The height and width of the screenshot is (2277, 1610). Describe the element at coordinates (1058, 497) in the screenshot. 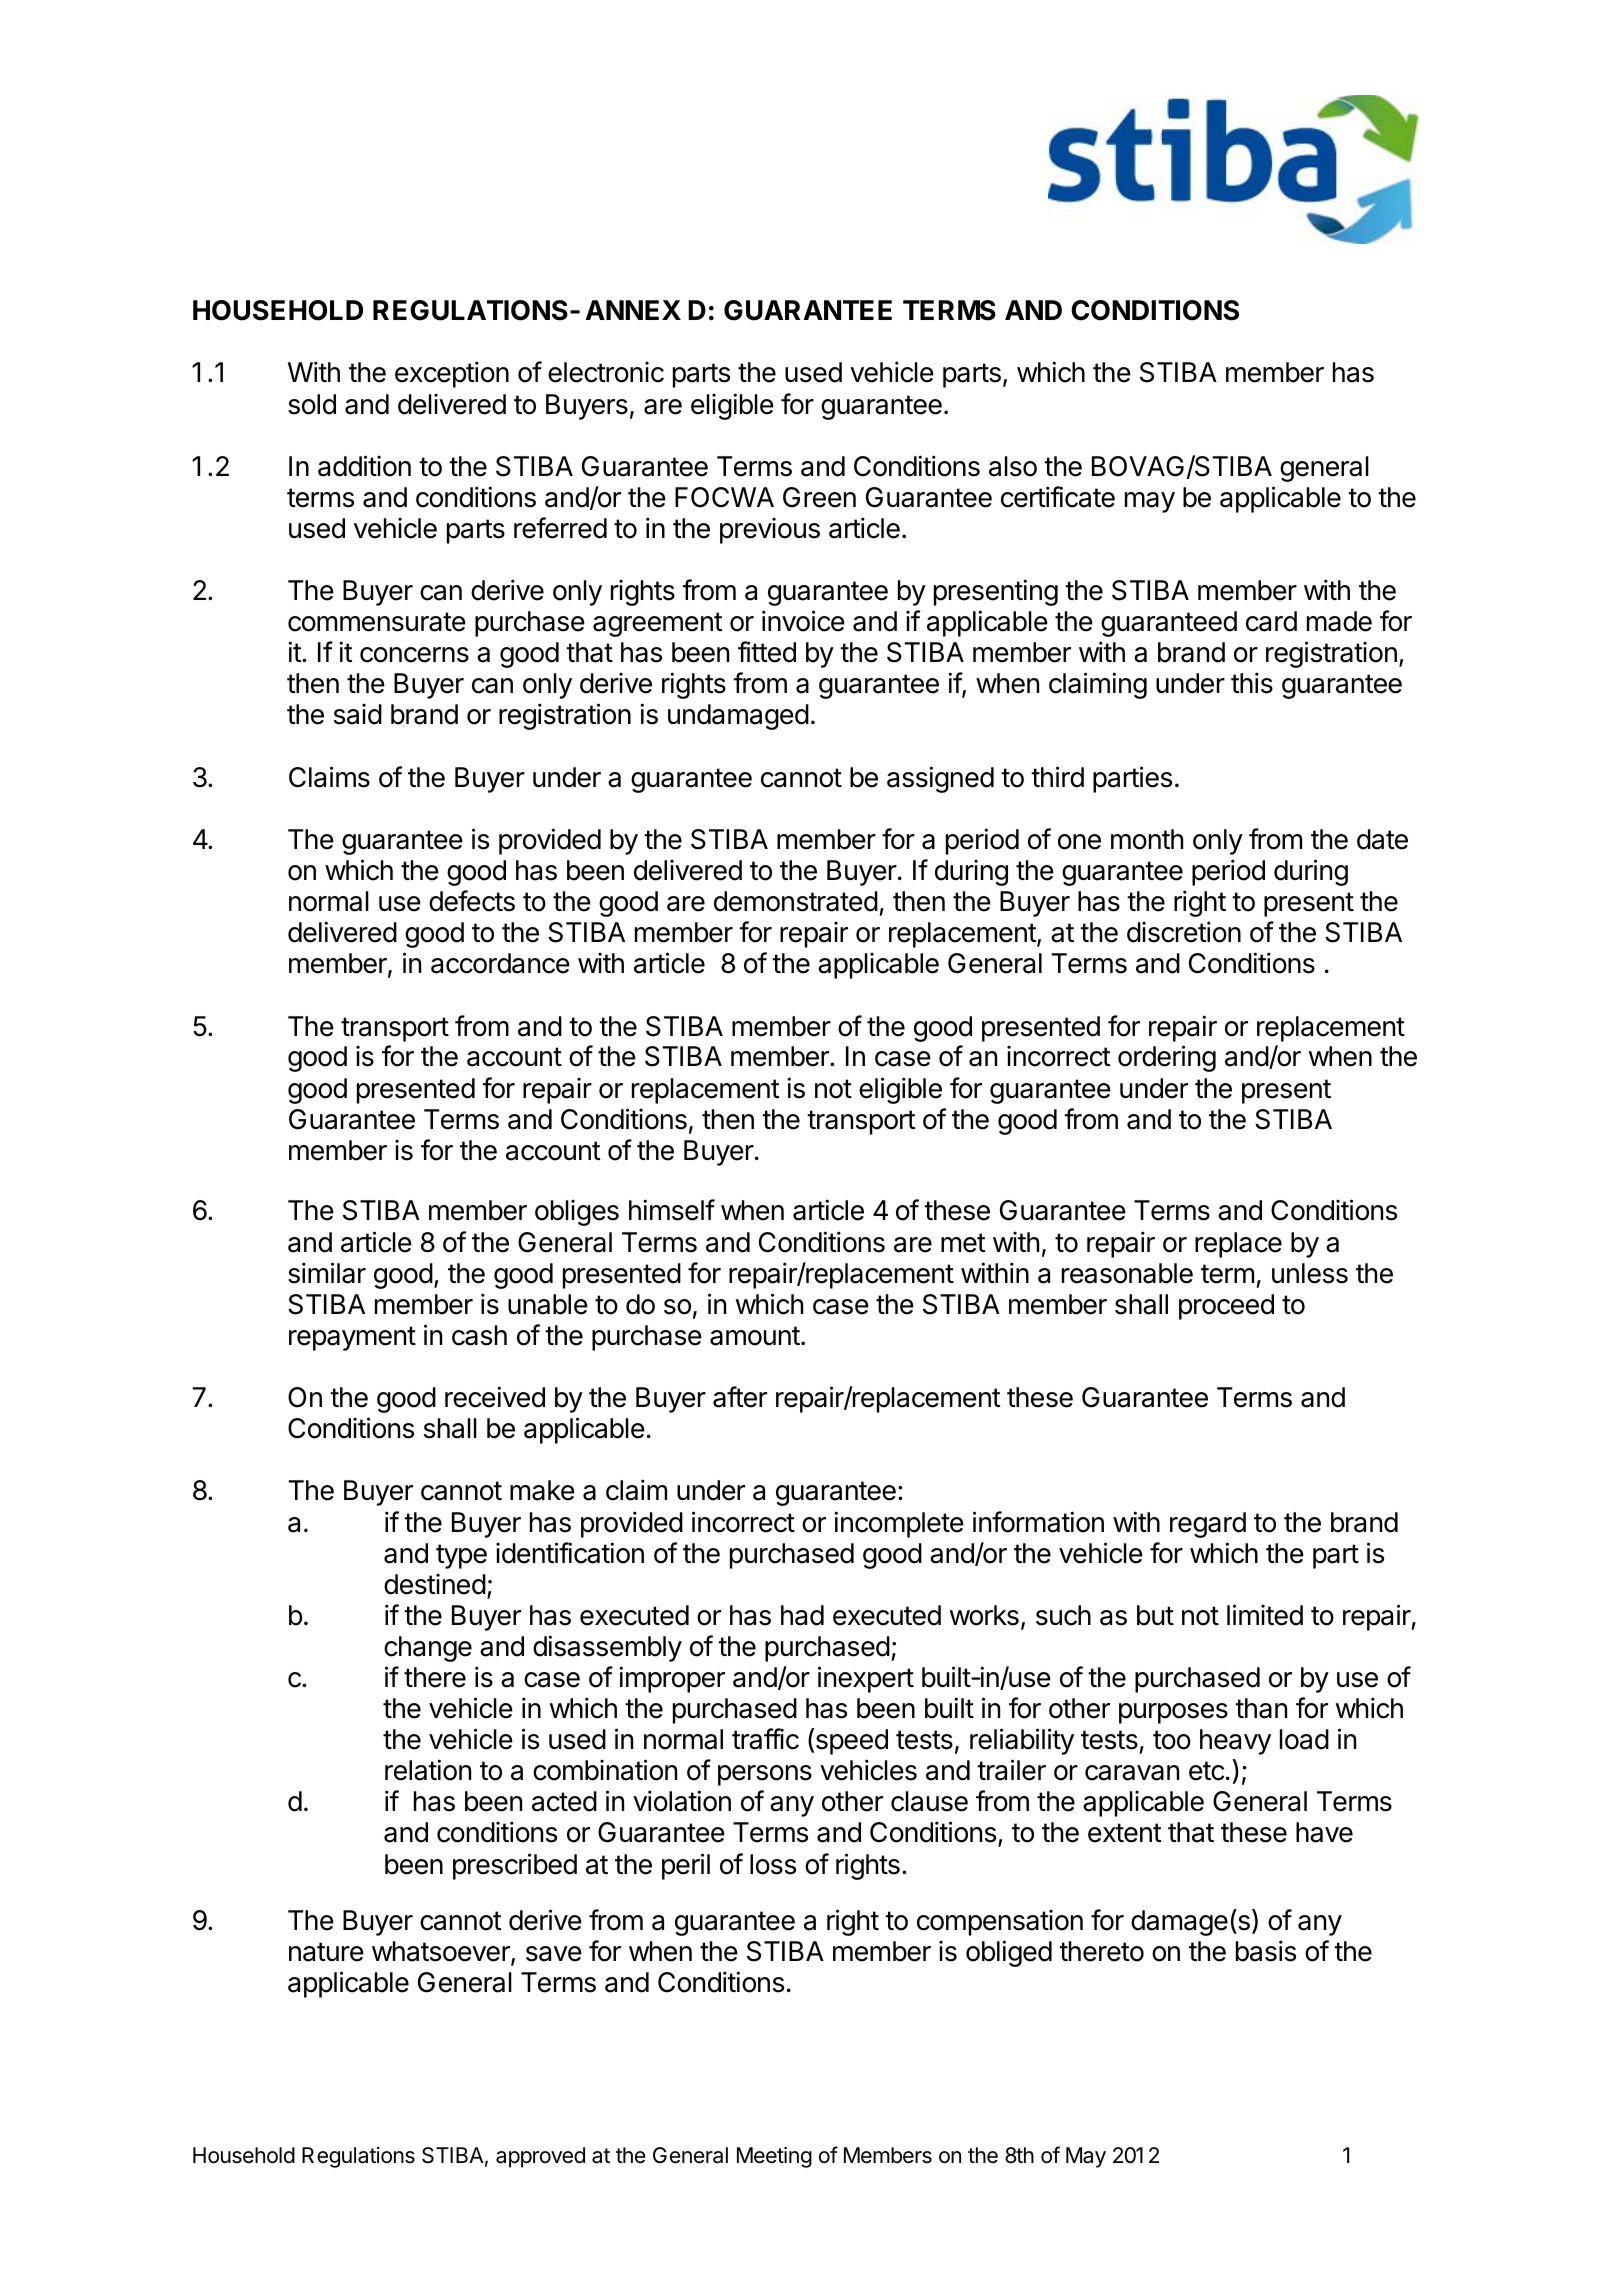

I see `certificate` at that location.
